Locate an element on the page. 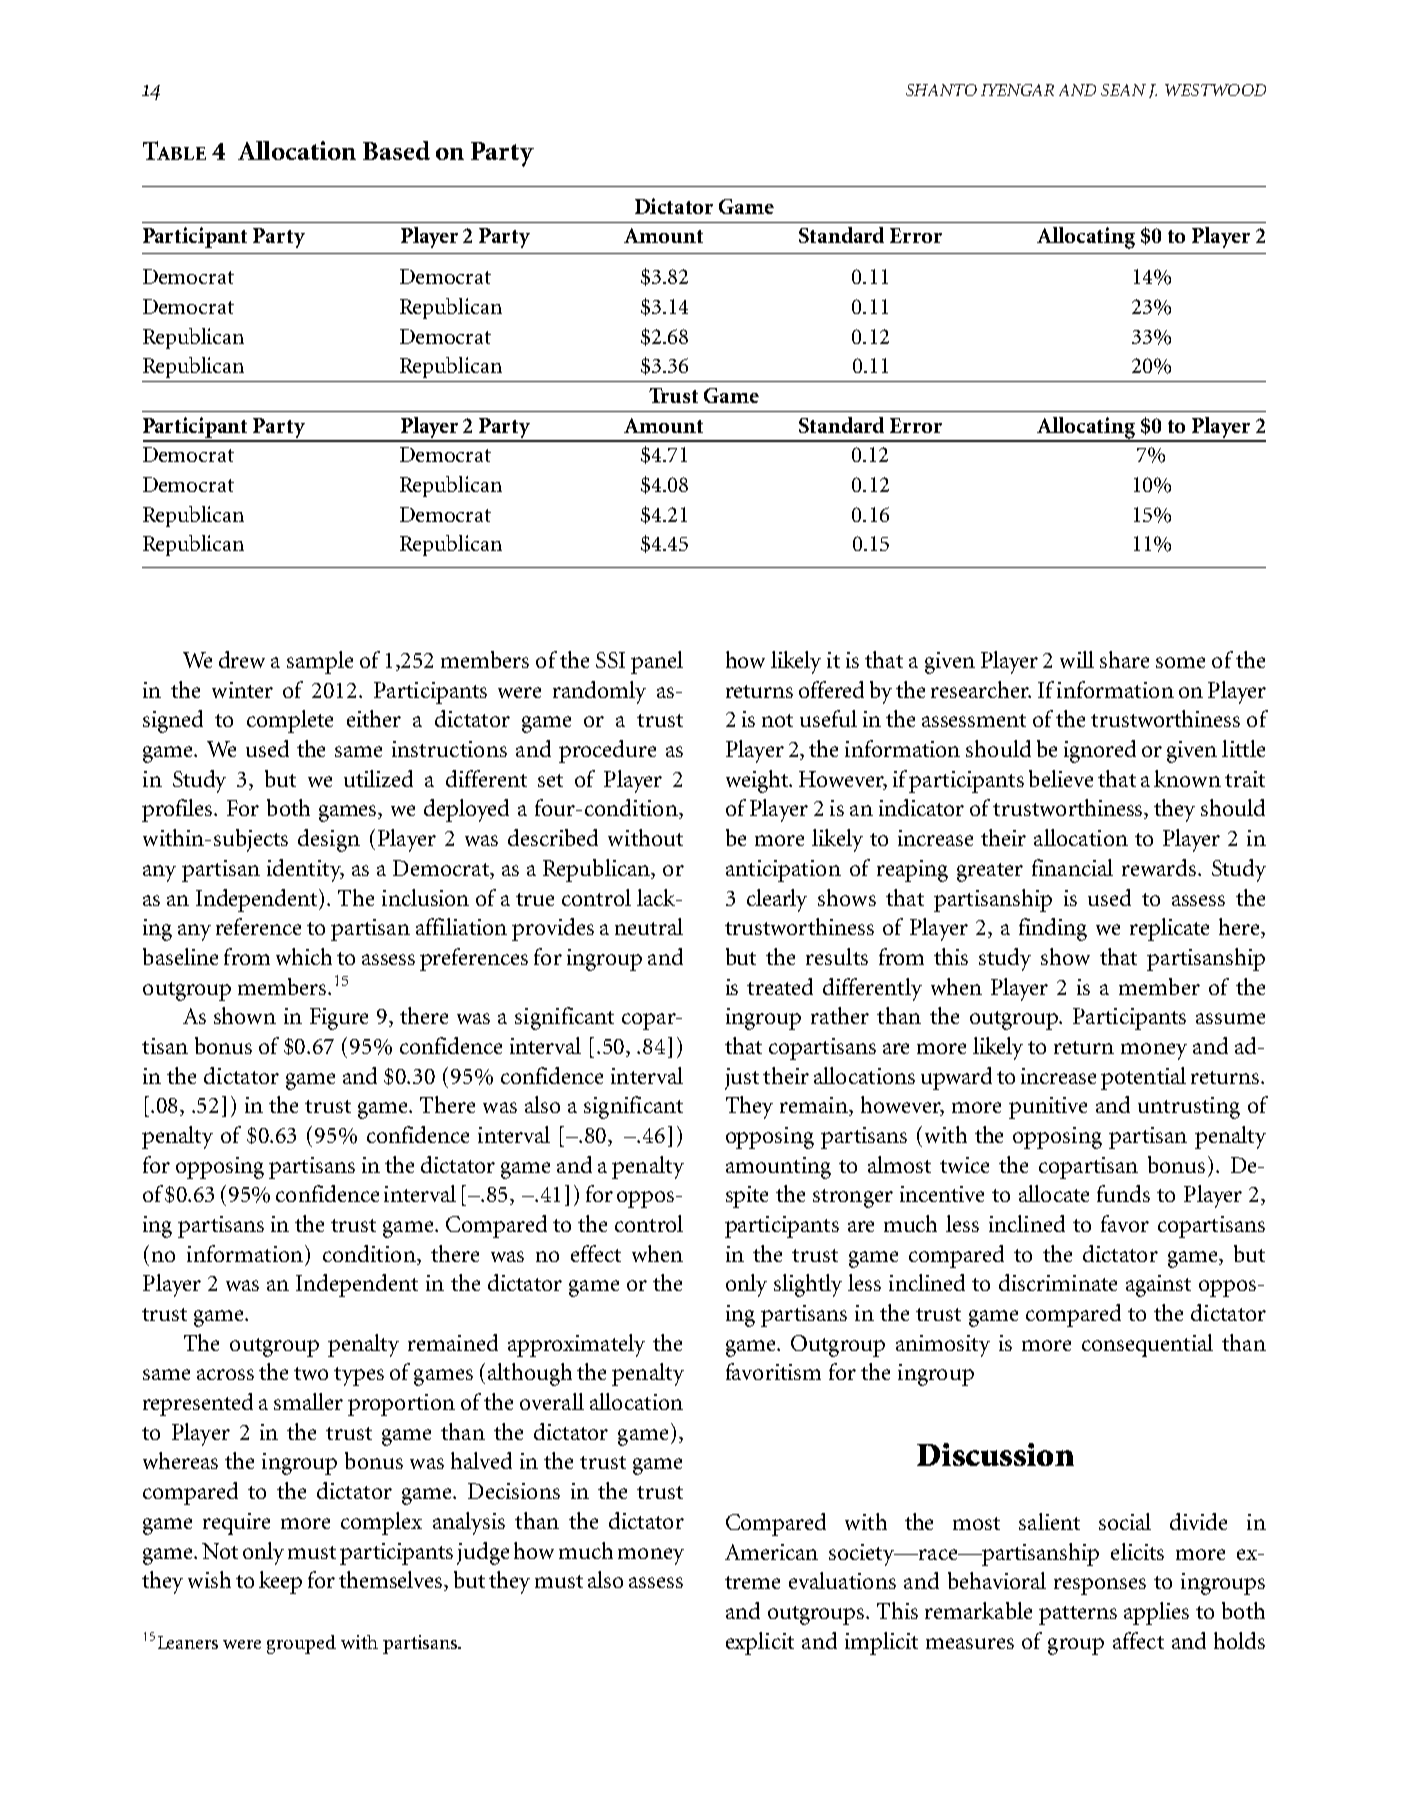 This document has width=1403, height=1815. keep is located at coordinates (280, 1582).
